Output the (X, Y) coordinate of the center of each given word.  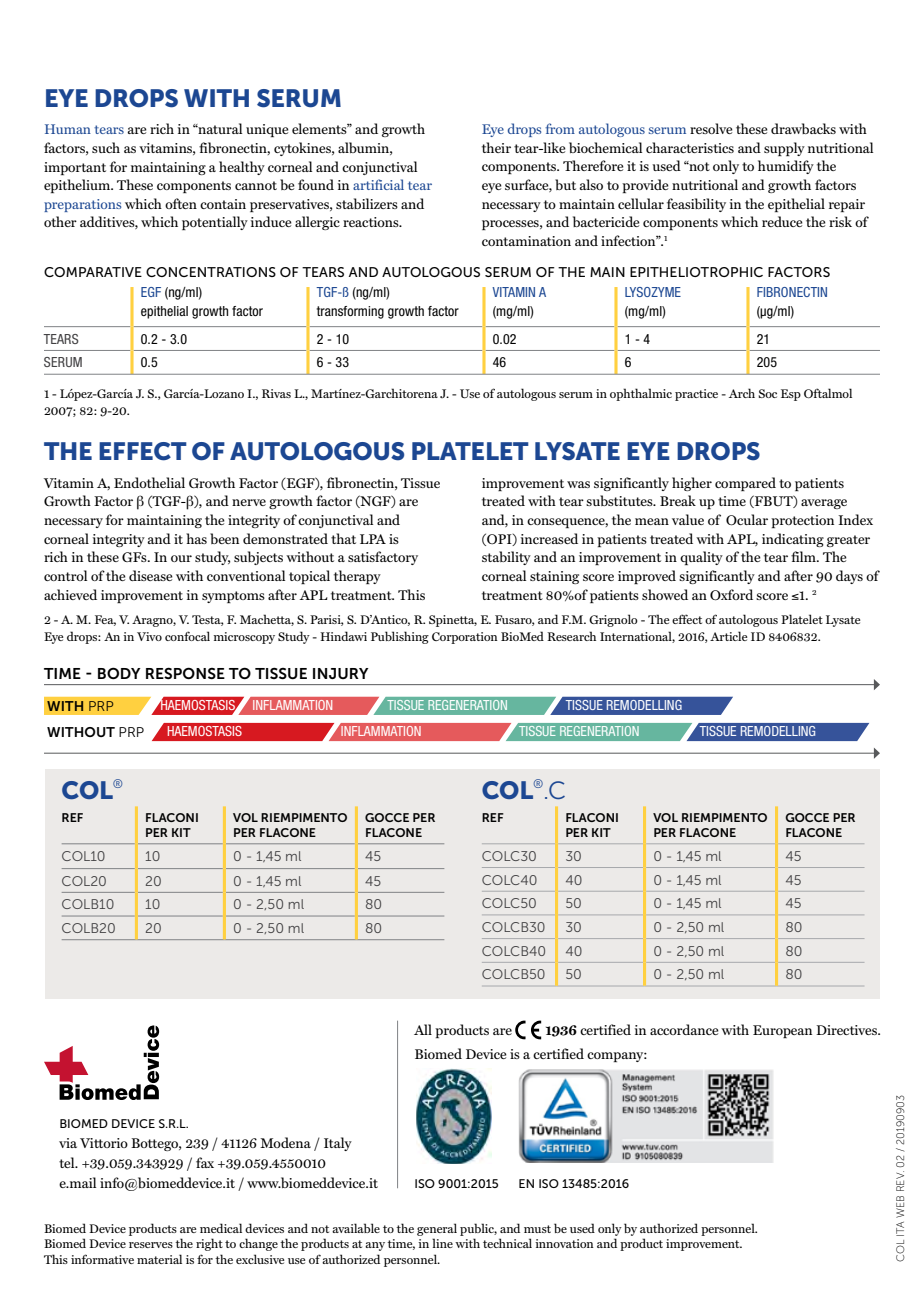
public (478, 1229)
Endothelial (149, 482)
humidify (786, 167)
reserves (151, 1245)
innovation (564, 1243)
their (496, 147)
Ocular (747, 520)
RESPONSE (185, 673)
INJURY (341, 673)
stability (506, 558)
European (782, 1031)
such (106, 147)
